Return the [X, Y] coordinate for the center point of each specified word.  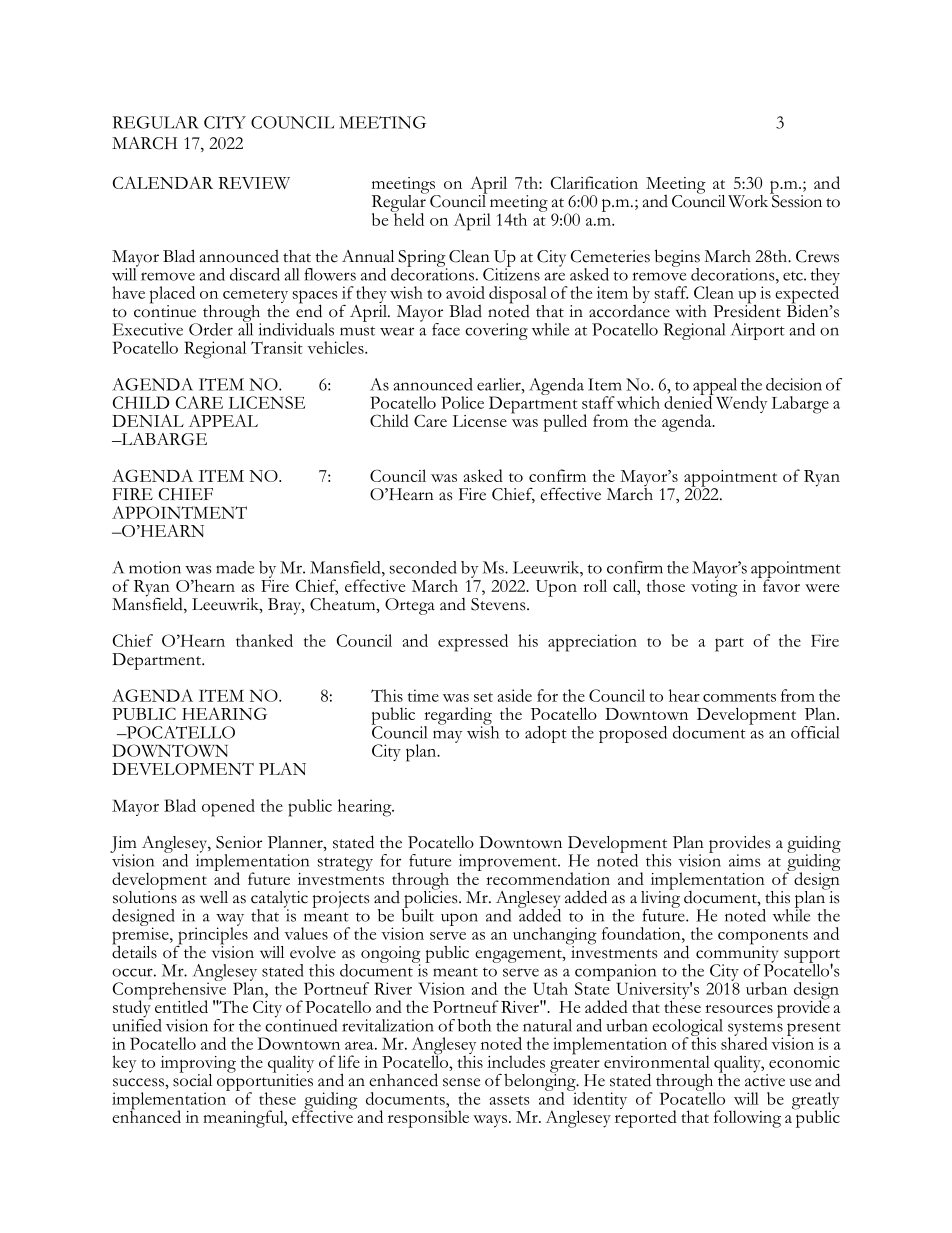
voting [714, 587]
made [235, 567]
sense [461, 1082]
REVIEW [254, 183]
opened [228, 808]
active [765, 1079]
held [408, 218]
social [192, 1079]
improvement [509, 864]
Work [749, 200]
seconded [423, 567]
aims [745, 860]
